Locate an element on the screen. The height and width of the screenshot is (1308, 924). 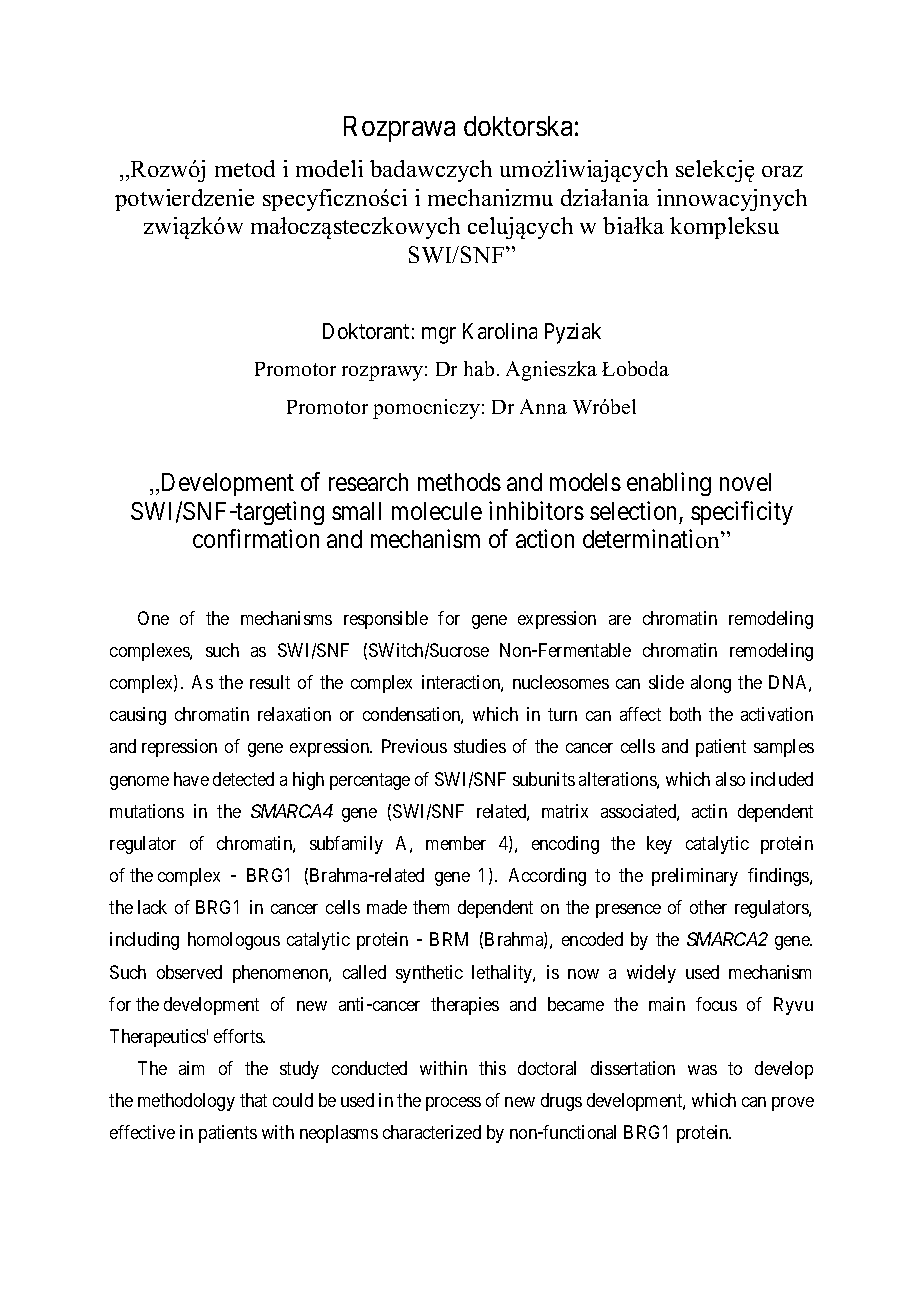
methodology is located at coordinates (186, 1102).
